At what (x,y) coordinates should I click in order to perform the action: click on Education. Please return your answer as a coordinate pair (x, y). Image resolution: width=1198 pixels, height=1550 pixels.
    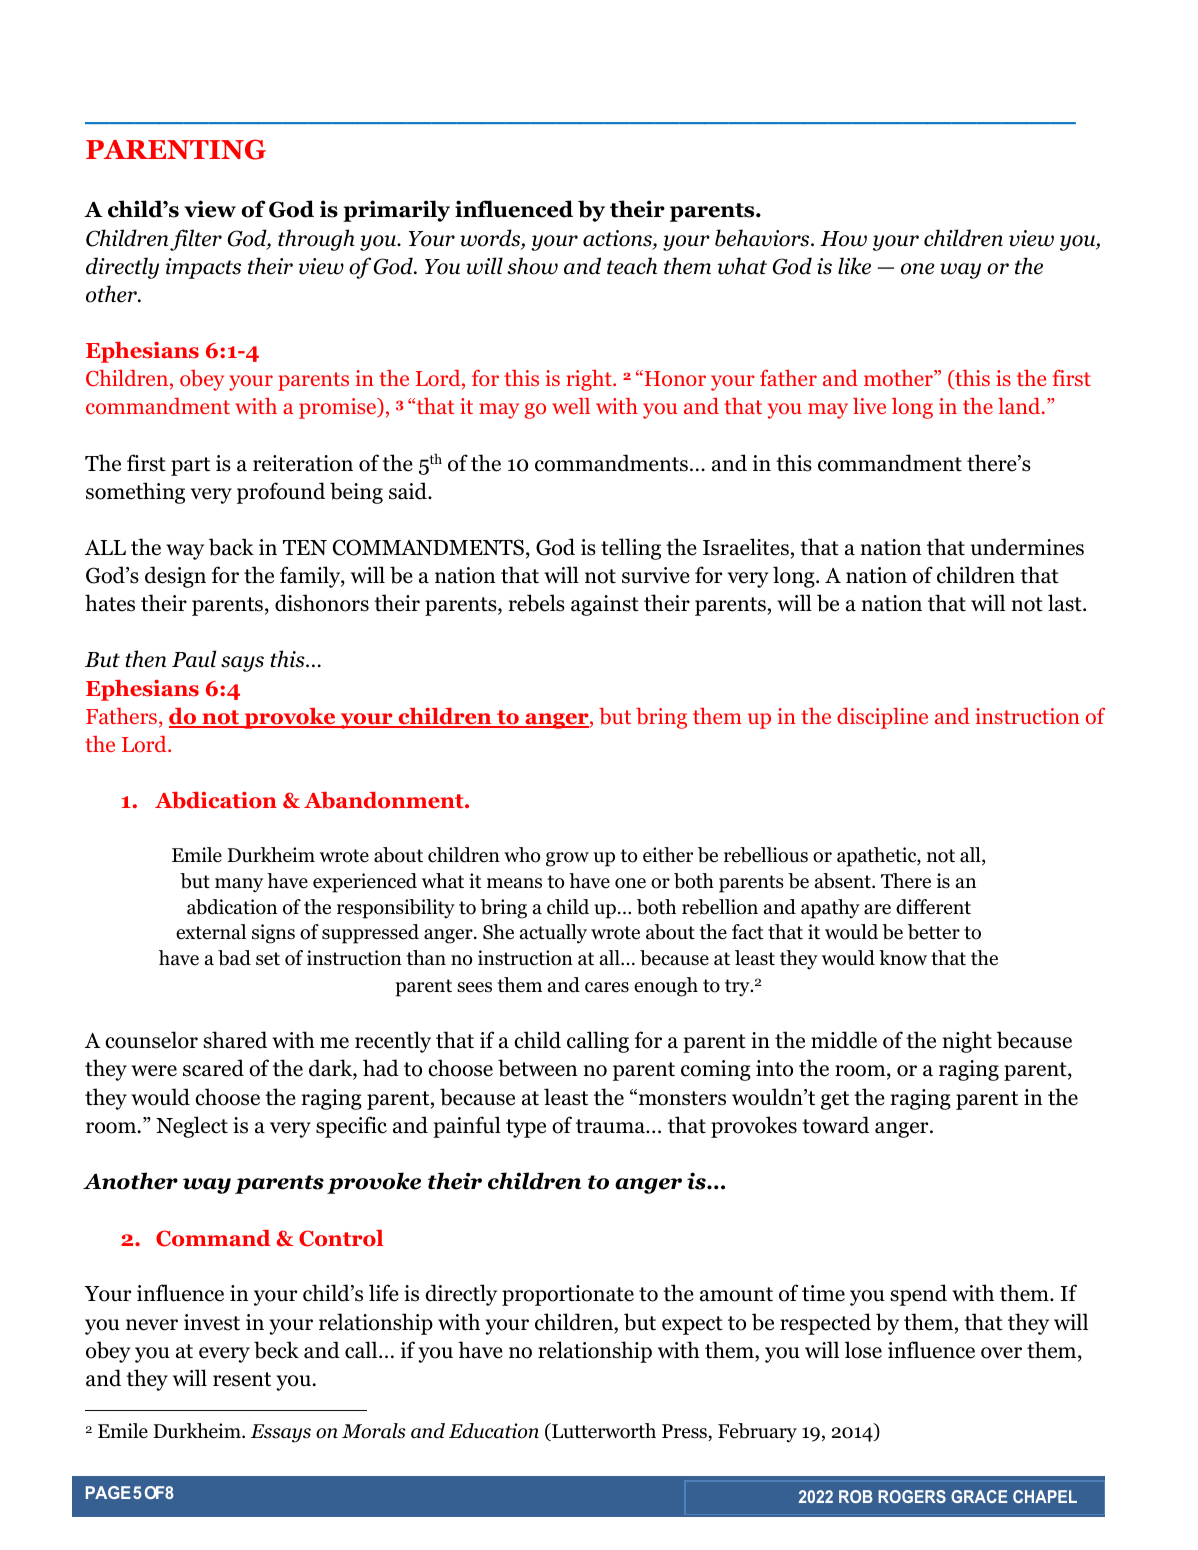
    Looking at the image, I should click on (494, 1431).
